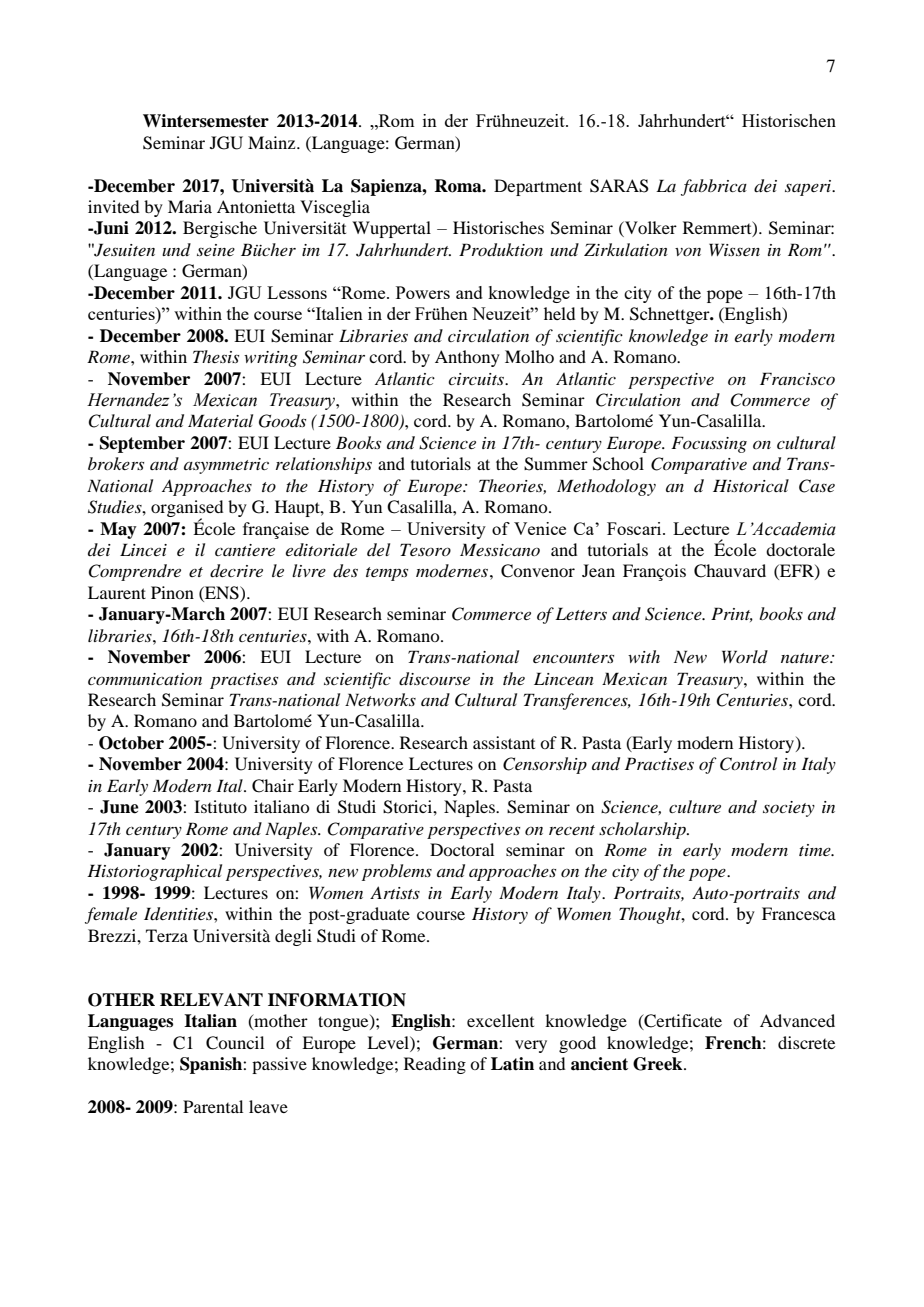 The width and height of the screenshot is (924, 1307). What do you see at coordinates (172, 592) in the screenshot?
I see `Pinon` at bounding box center [172, 592].
